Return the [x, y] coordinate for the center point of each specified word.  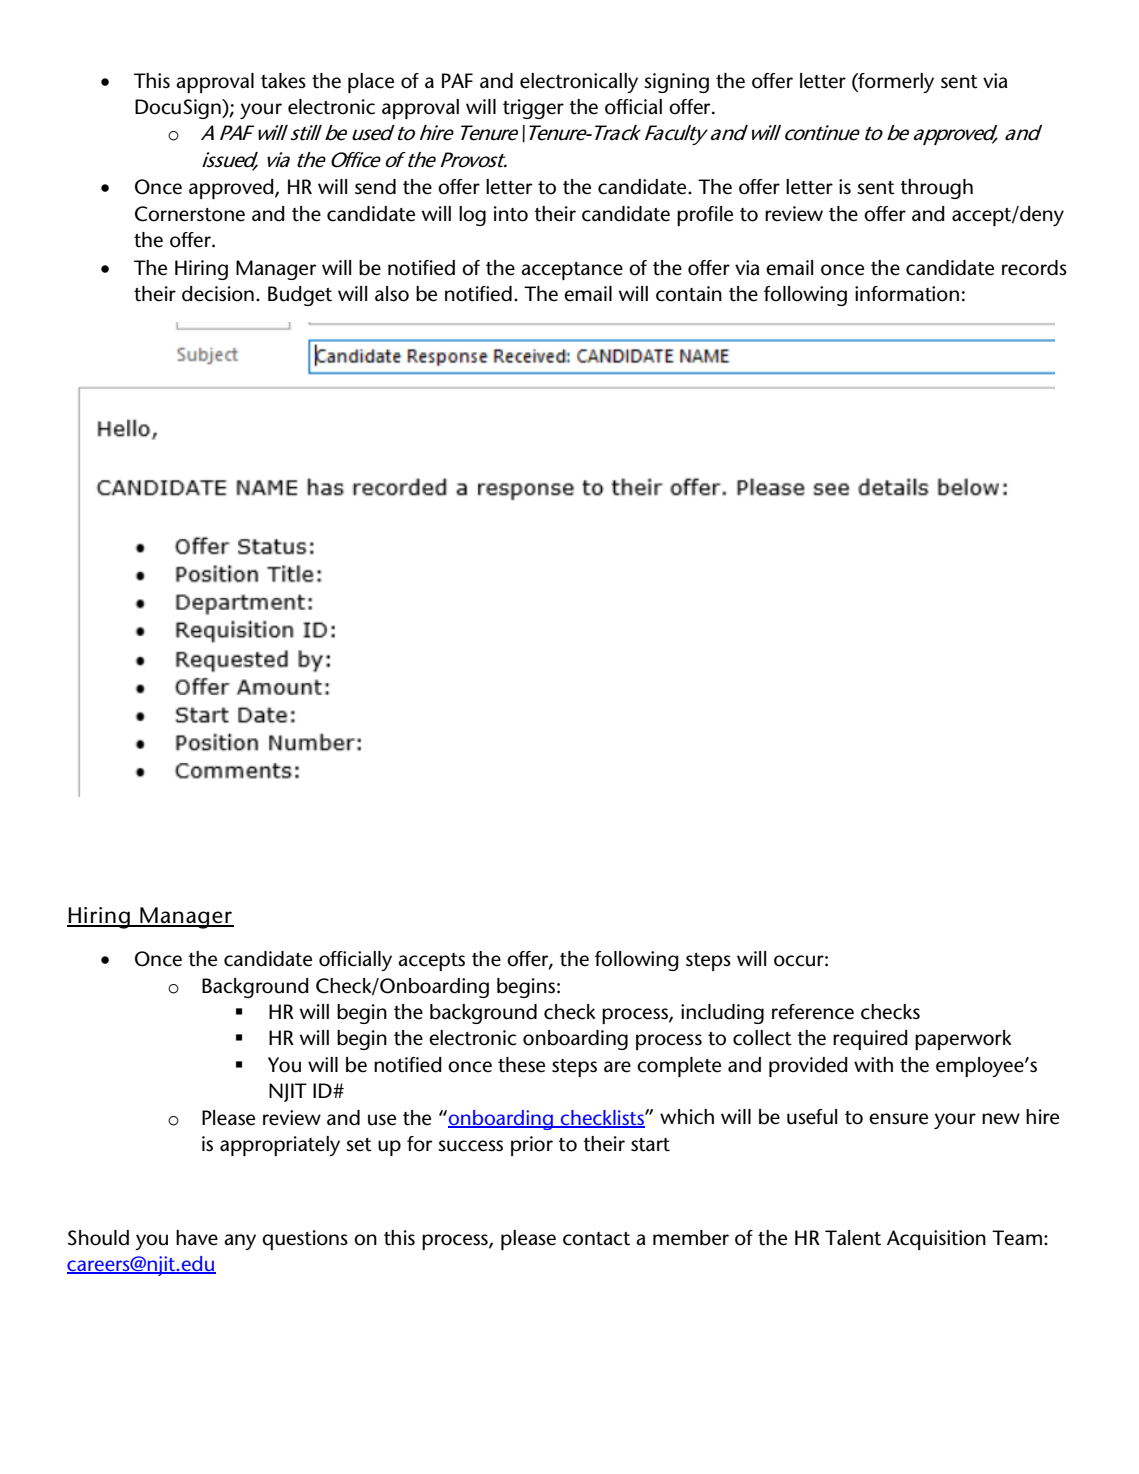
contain [689, 294]
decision [218, 294]
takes [283, 81]
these [521, 1065]
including [722, 1014]
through [936, 189]
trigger [533, 109]
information [907, 294]
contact [596, 1239]
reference [813, 1012]
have [197, 1238]
